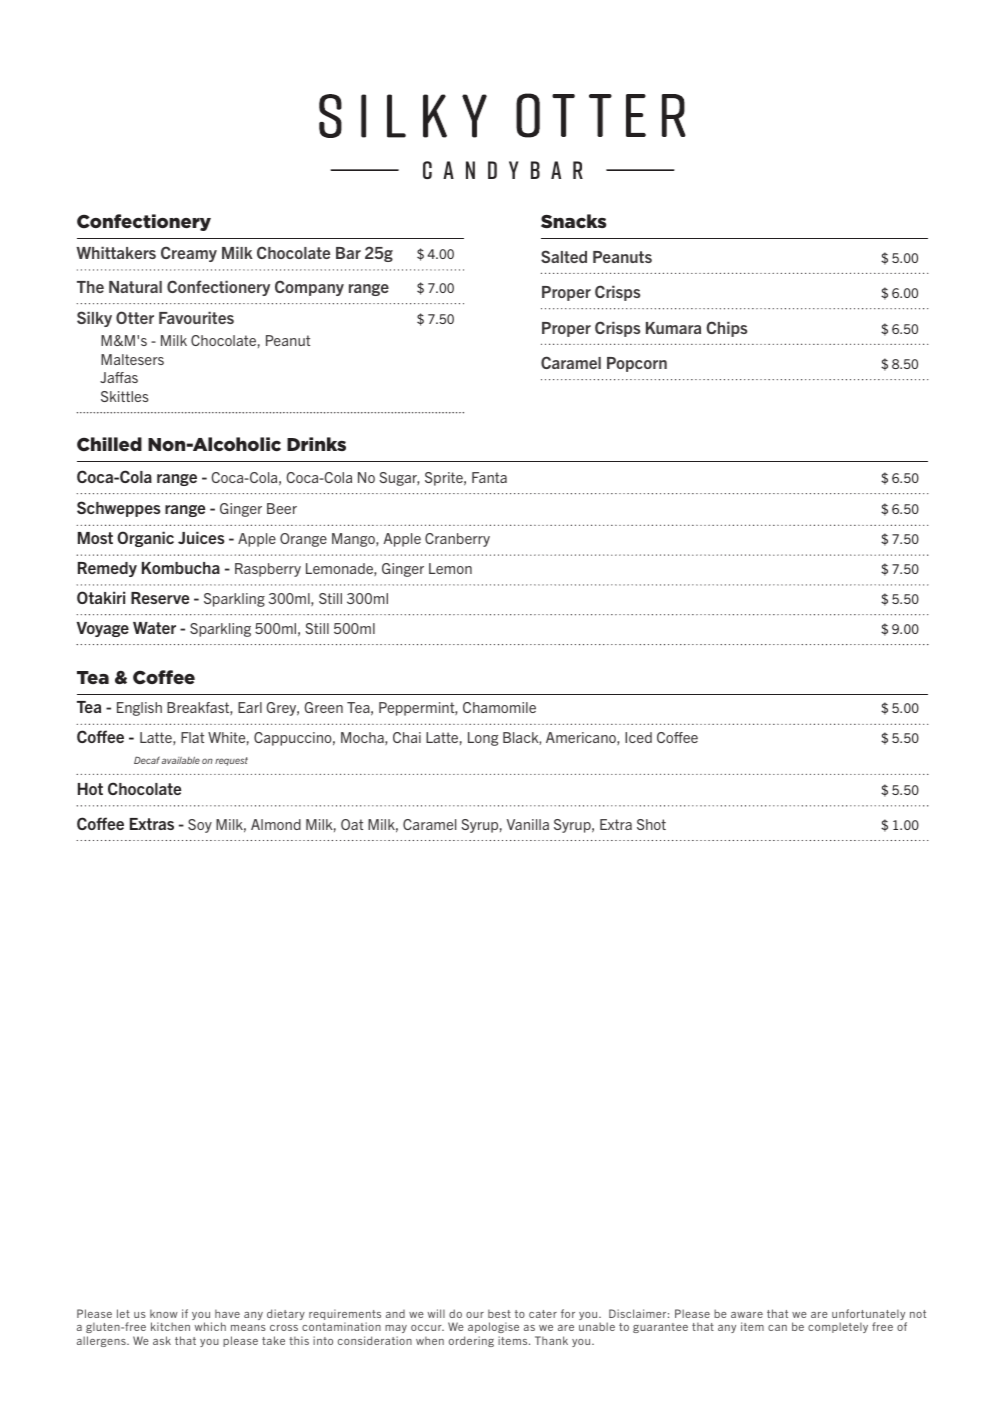 This screenshot has height=1422, width=1005. Describe the element at coordinates (189, 254) in the screenshot. I see `Creamy` at that location.
